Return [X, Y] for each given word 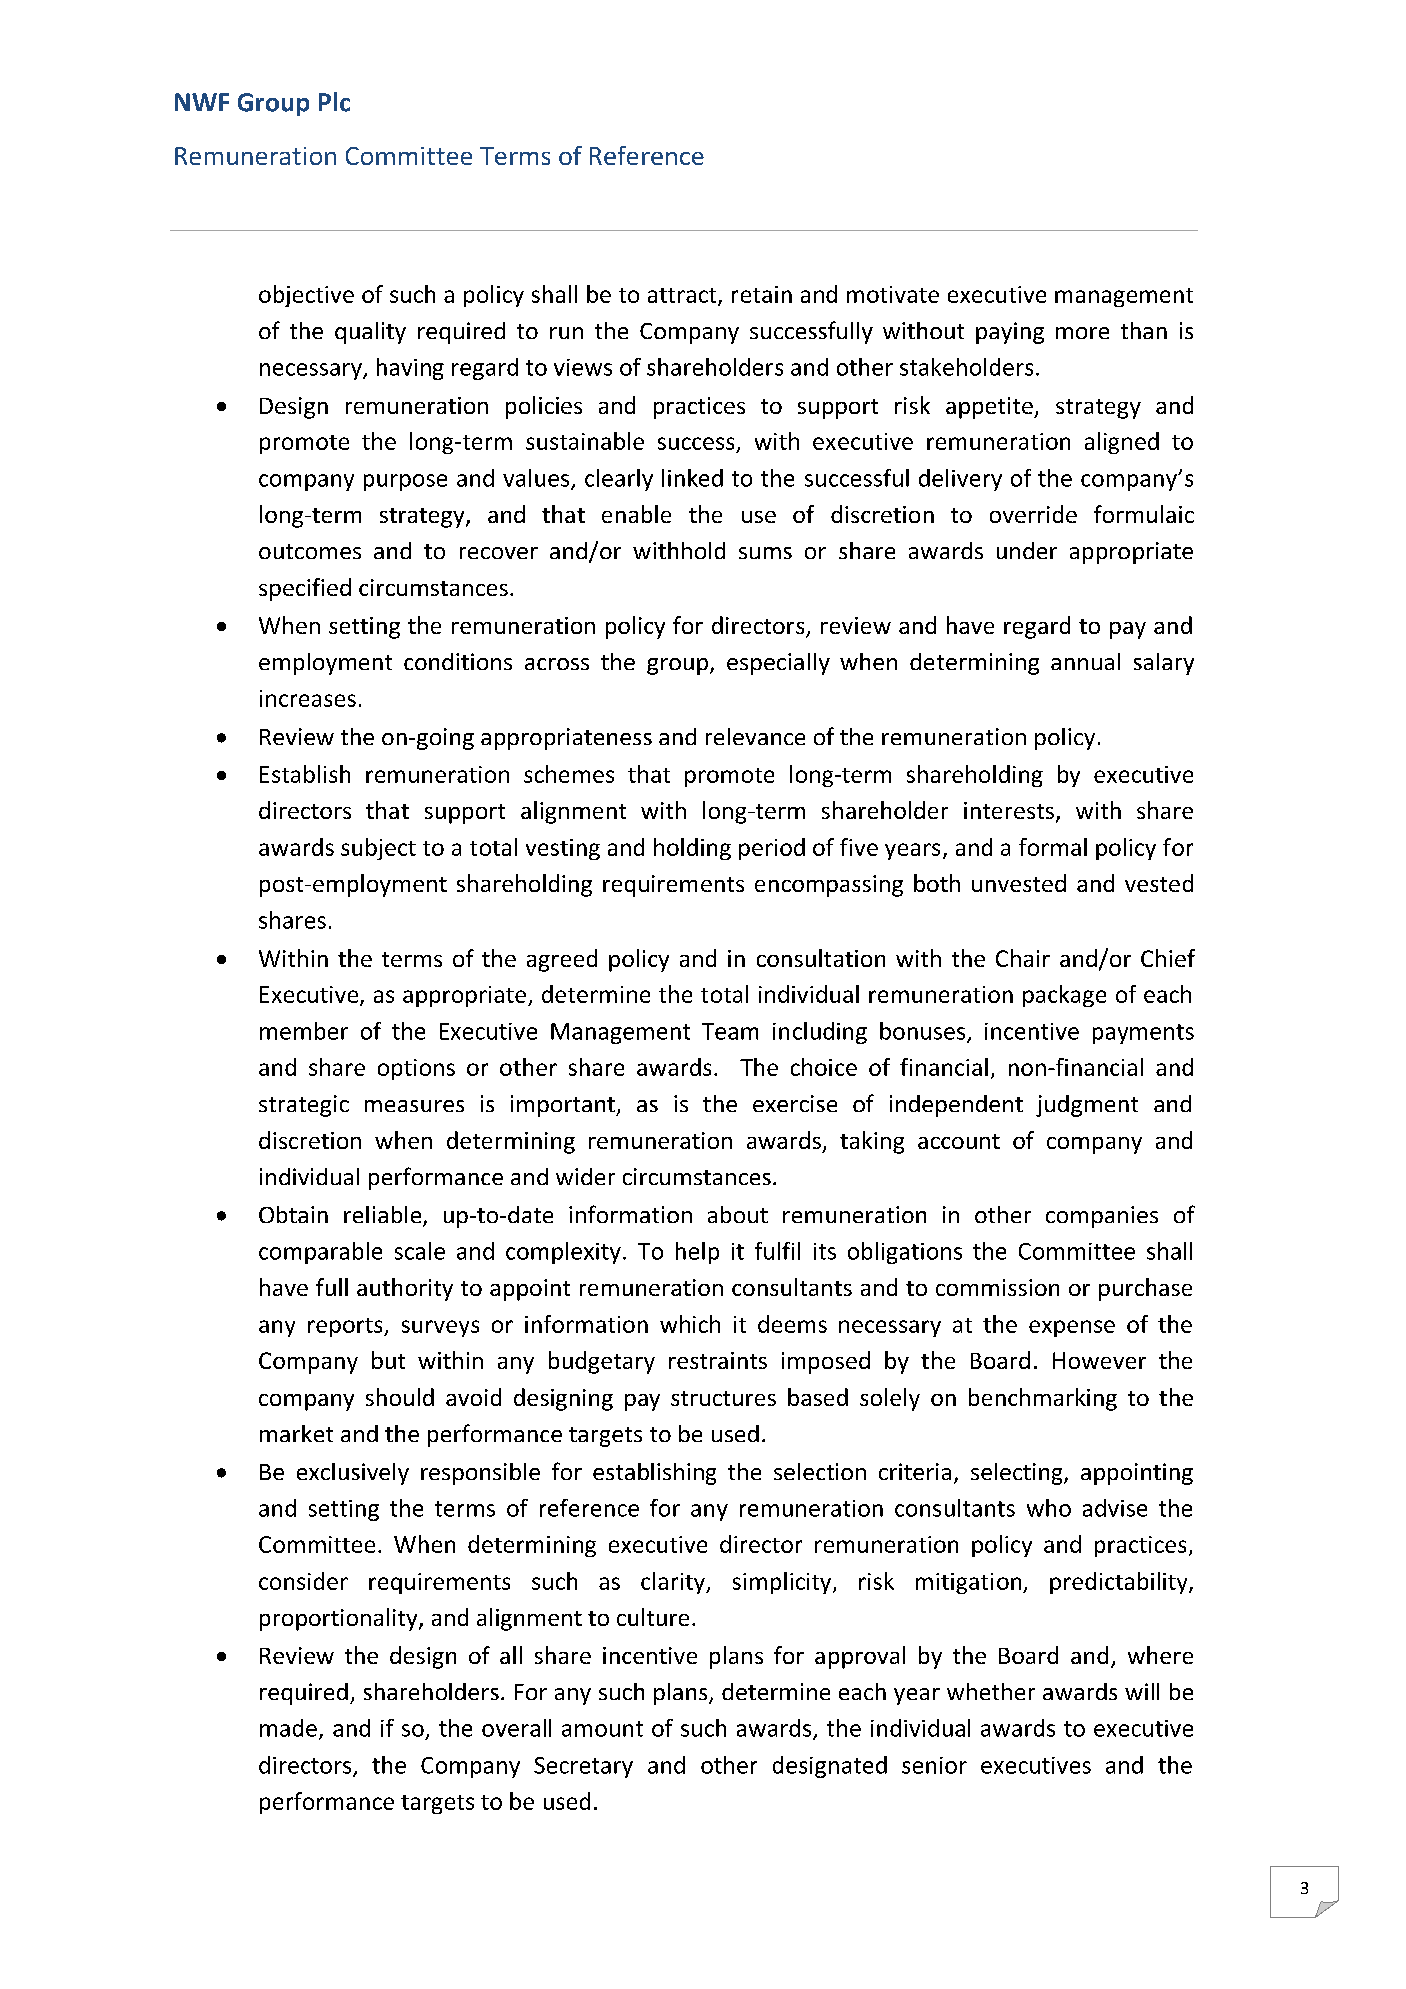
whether [991, 1691]
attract [683, 296]
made [288, 1728]
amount [602, 1729]
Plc [334, 102]
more [1082, 333]
